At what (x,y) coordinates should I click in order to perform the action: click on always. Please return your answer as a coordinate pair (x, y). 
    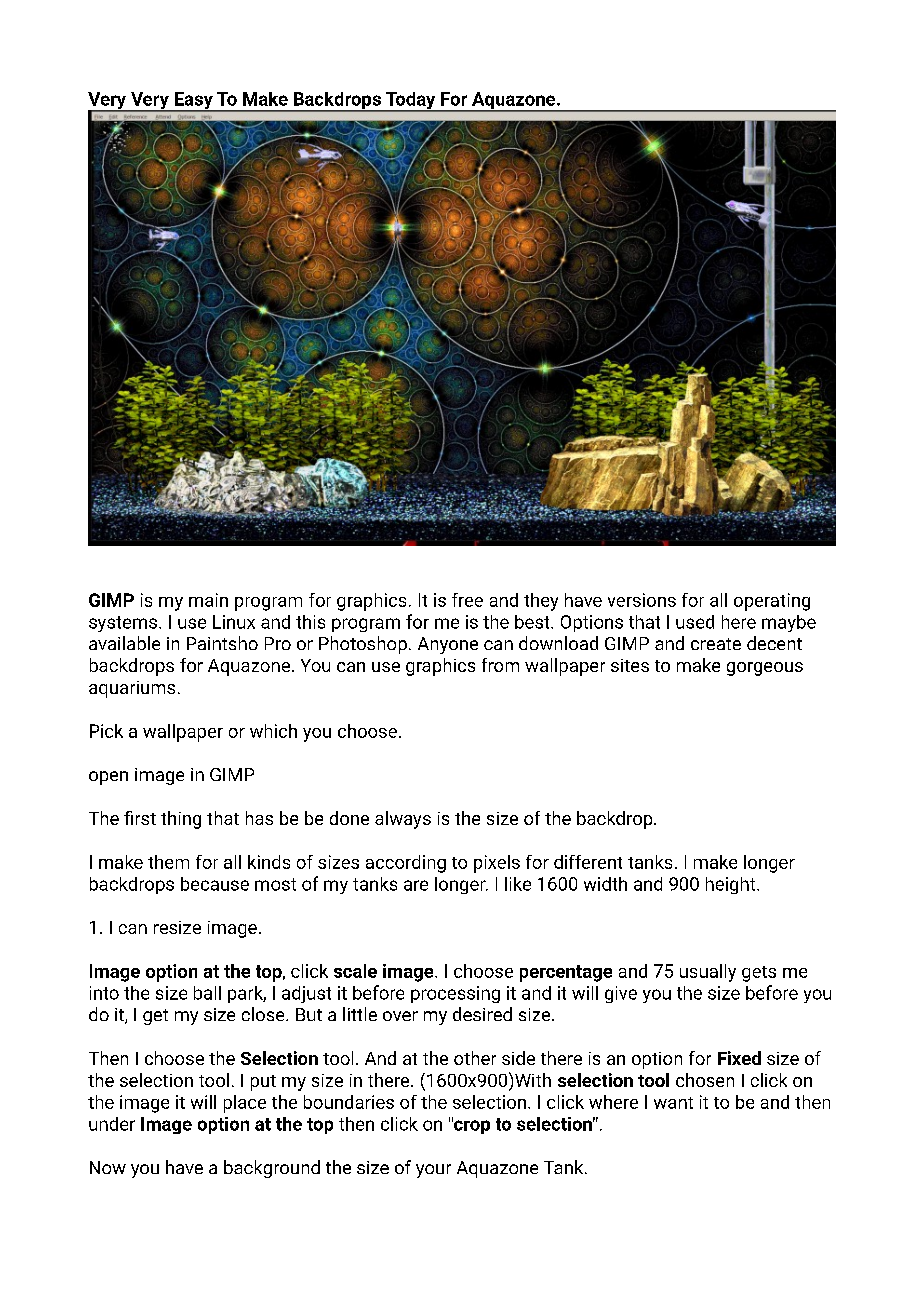
    Looking at the image, I should click on (403, 820).
